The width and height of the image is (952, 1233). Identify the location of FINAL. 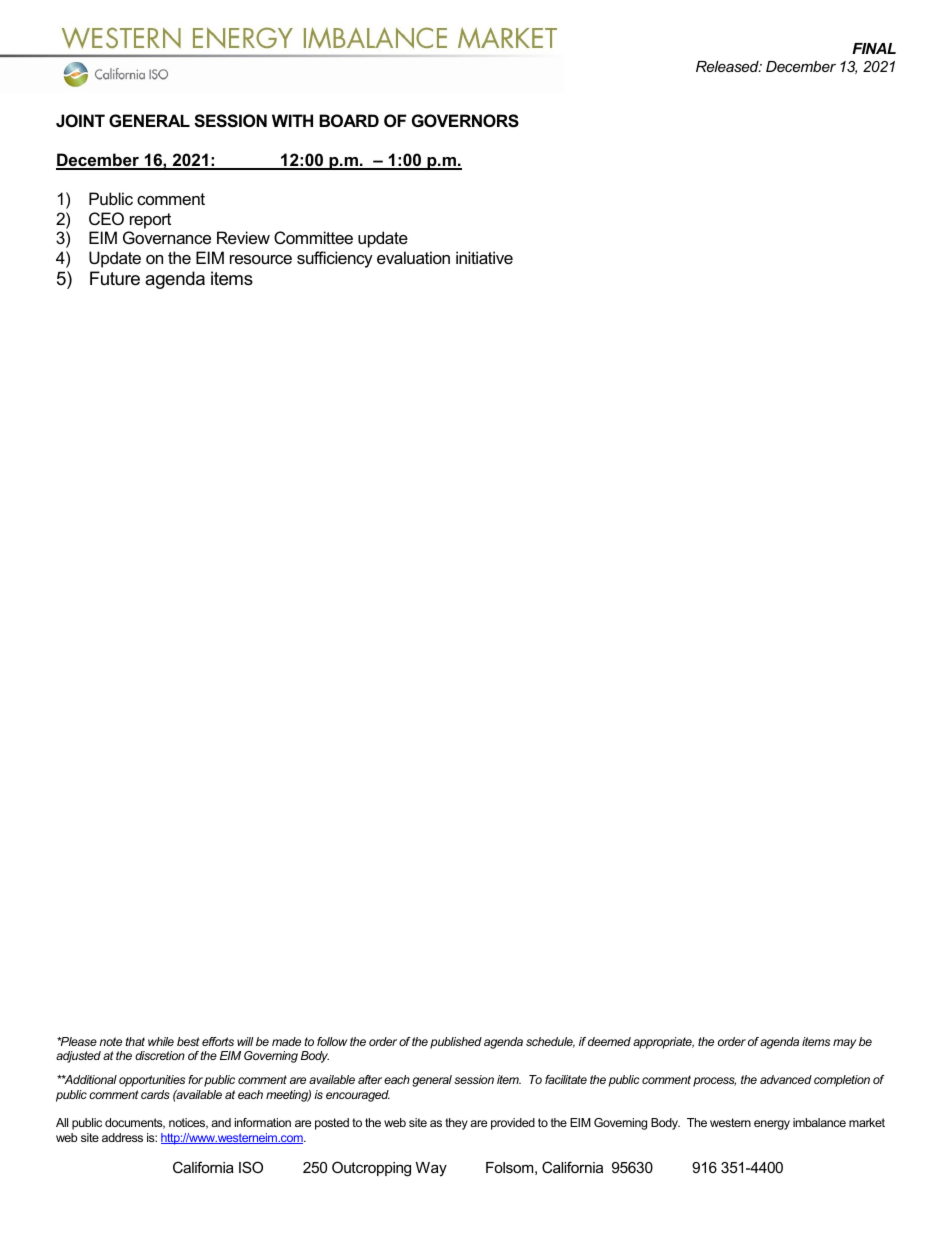
(874, 48).
